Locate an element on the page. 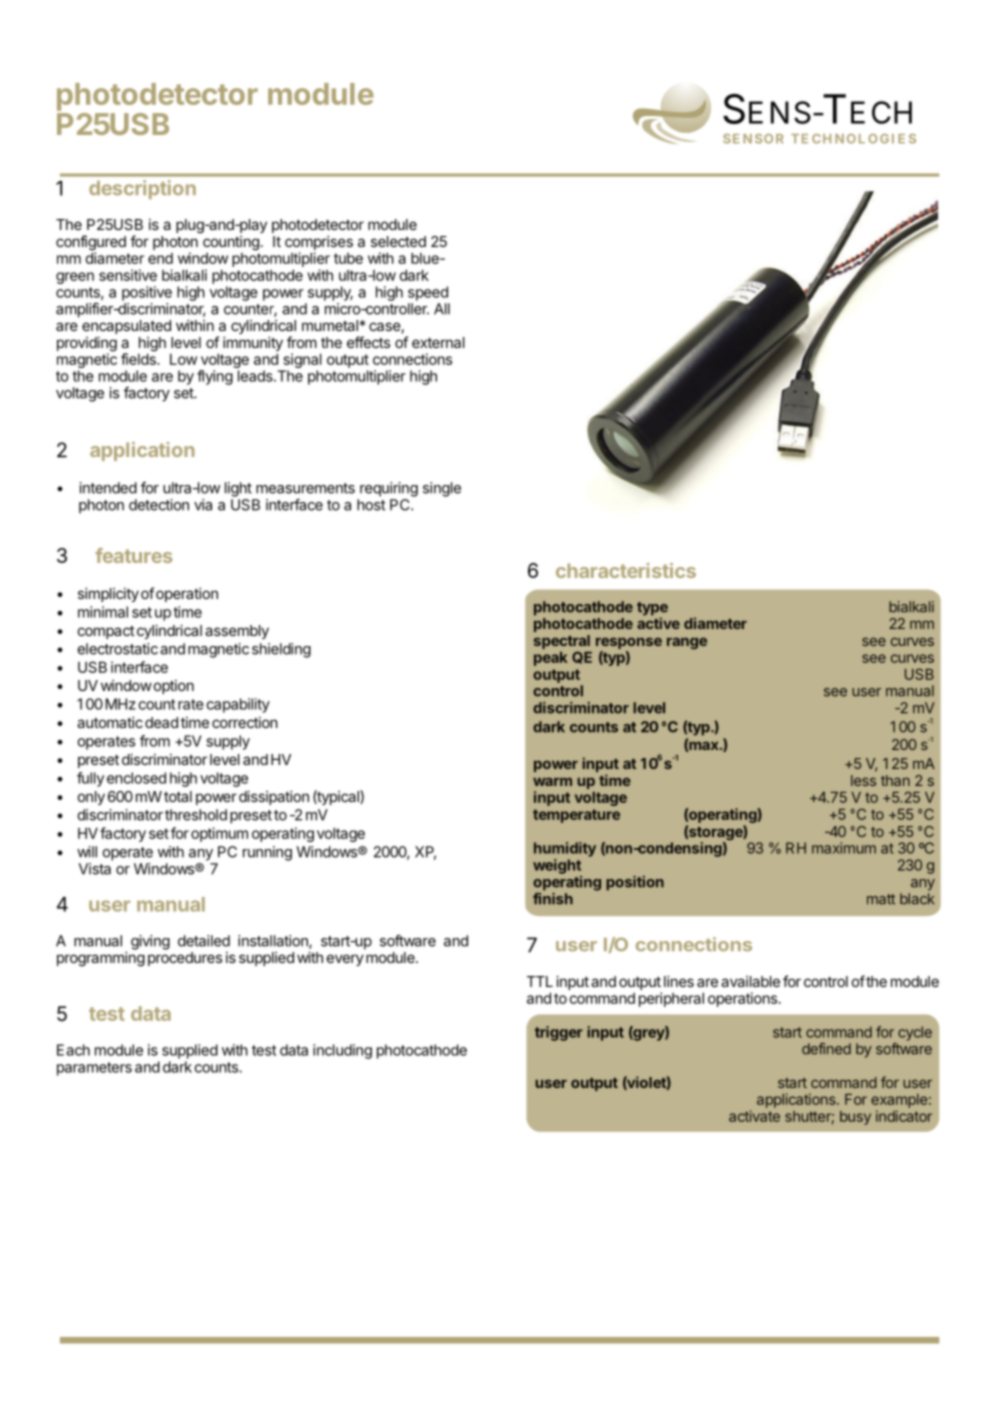  TECHNOLOGIES is located at coordinates (853, 139).
